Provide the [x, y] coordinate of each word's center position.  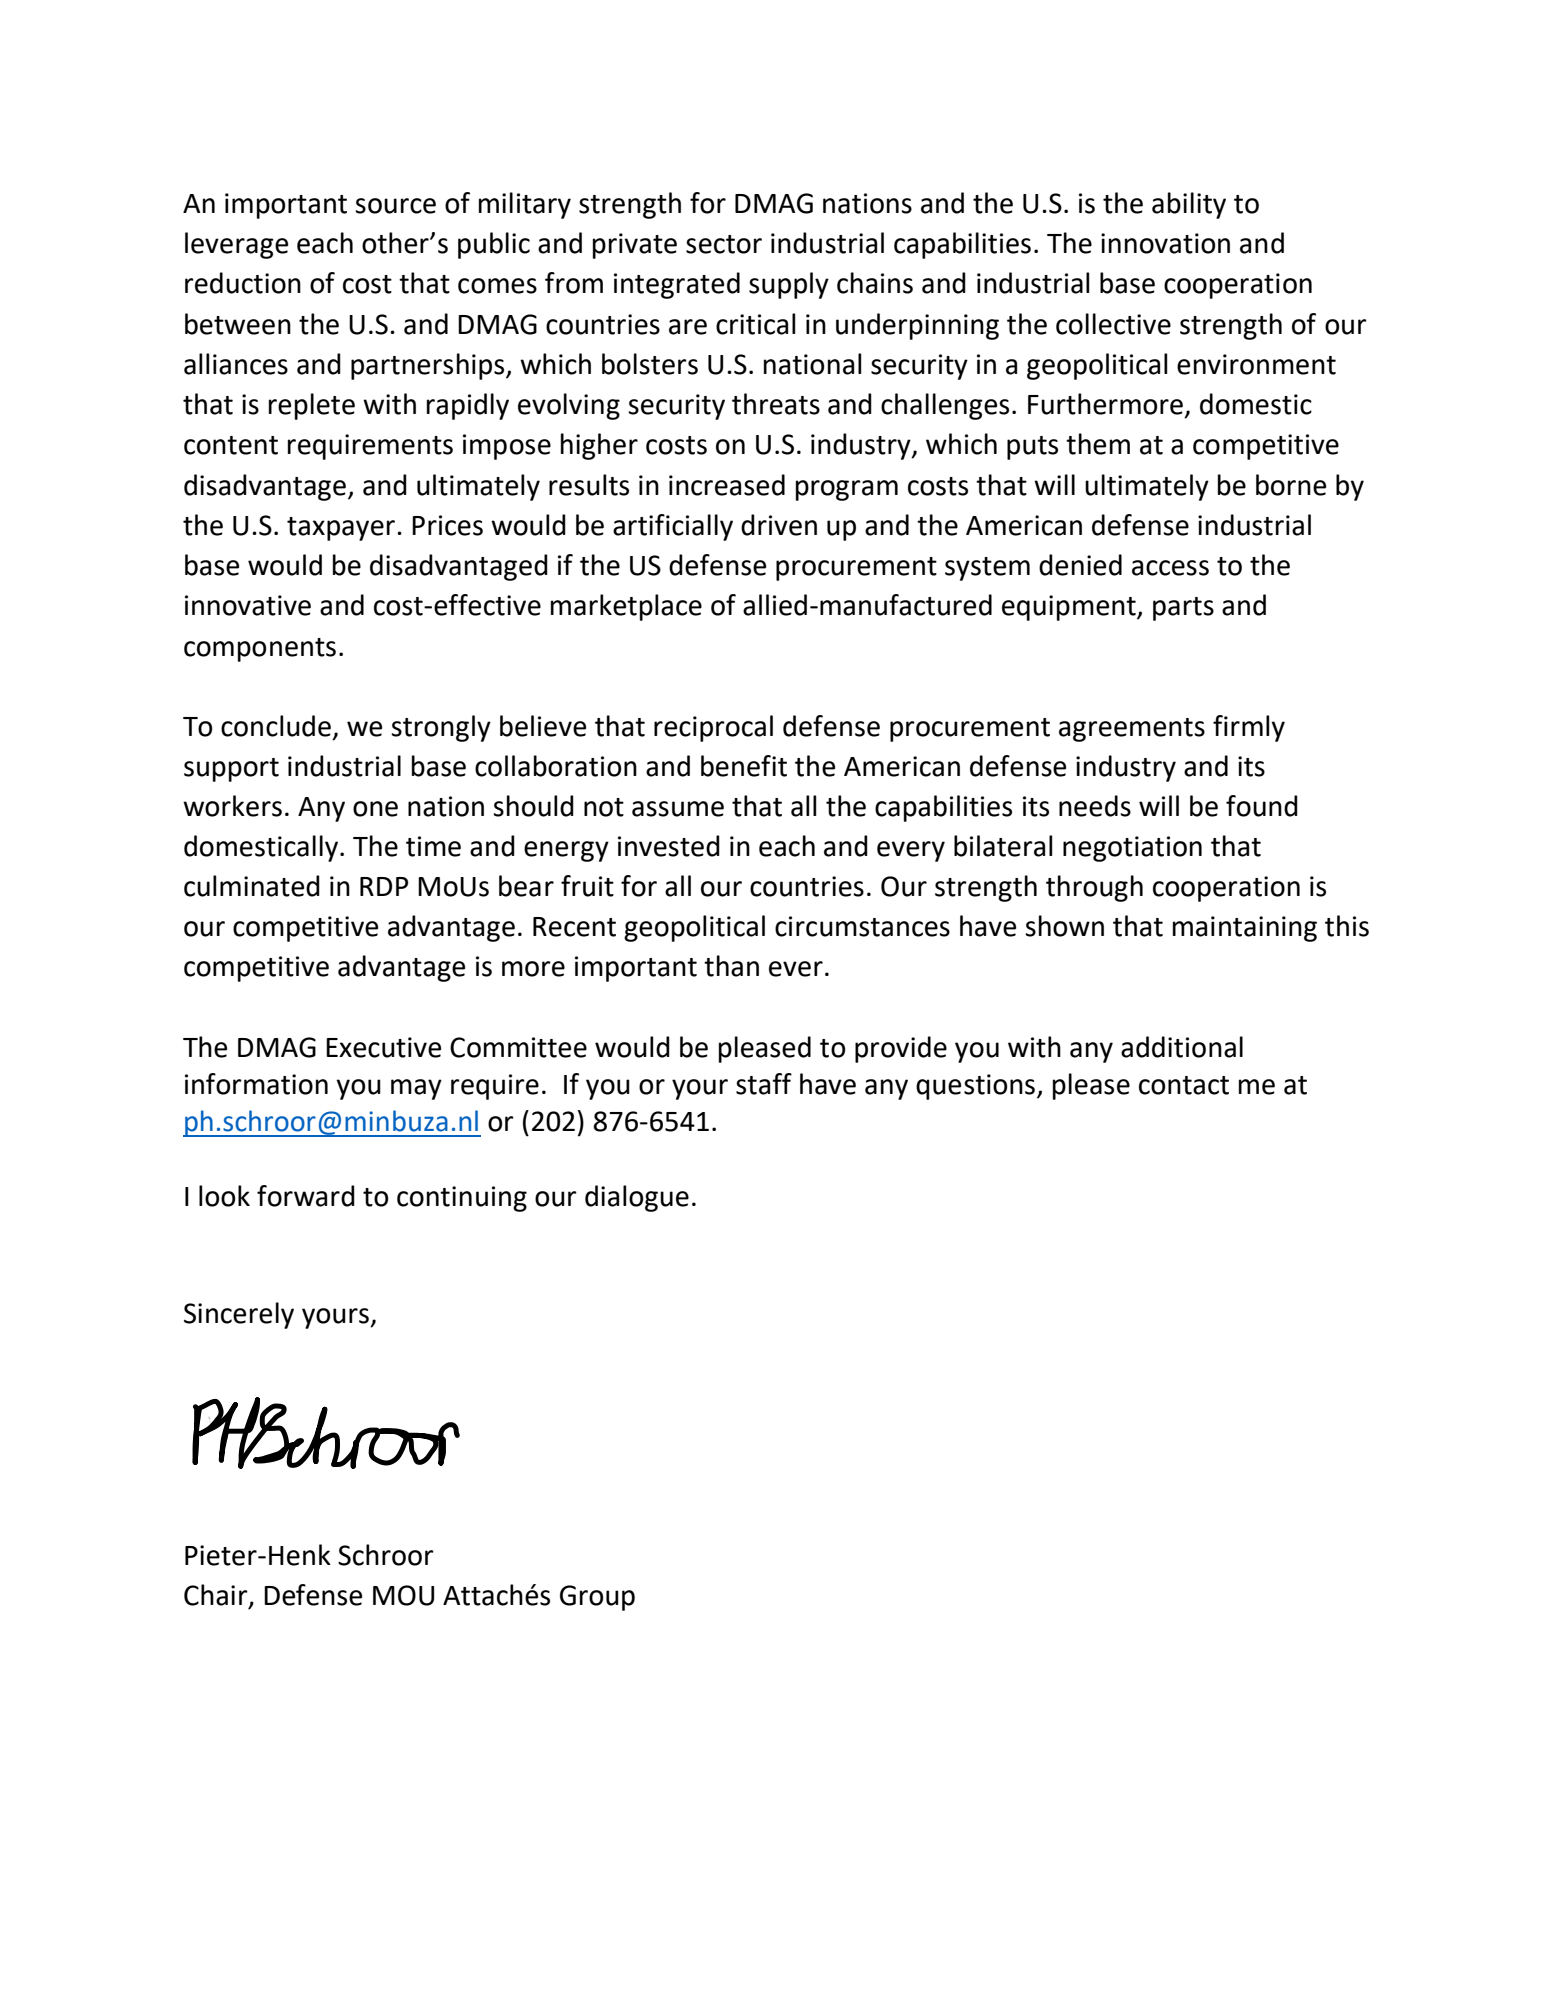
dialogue [637, 1198]
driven [779, 525]
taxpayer [342, 529]
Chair [217, 1595]
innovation [1165, 243]
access [1170, 568]
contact [1184, 1085]
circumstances [862, 926]
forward [306, 1196]
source [395, 206]
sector [724, 244]
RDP [384, 886]
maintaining [1245, 929]
